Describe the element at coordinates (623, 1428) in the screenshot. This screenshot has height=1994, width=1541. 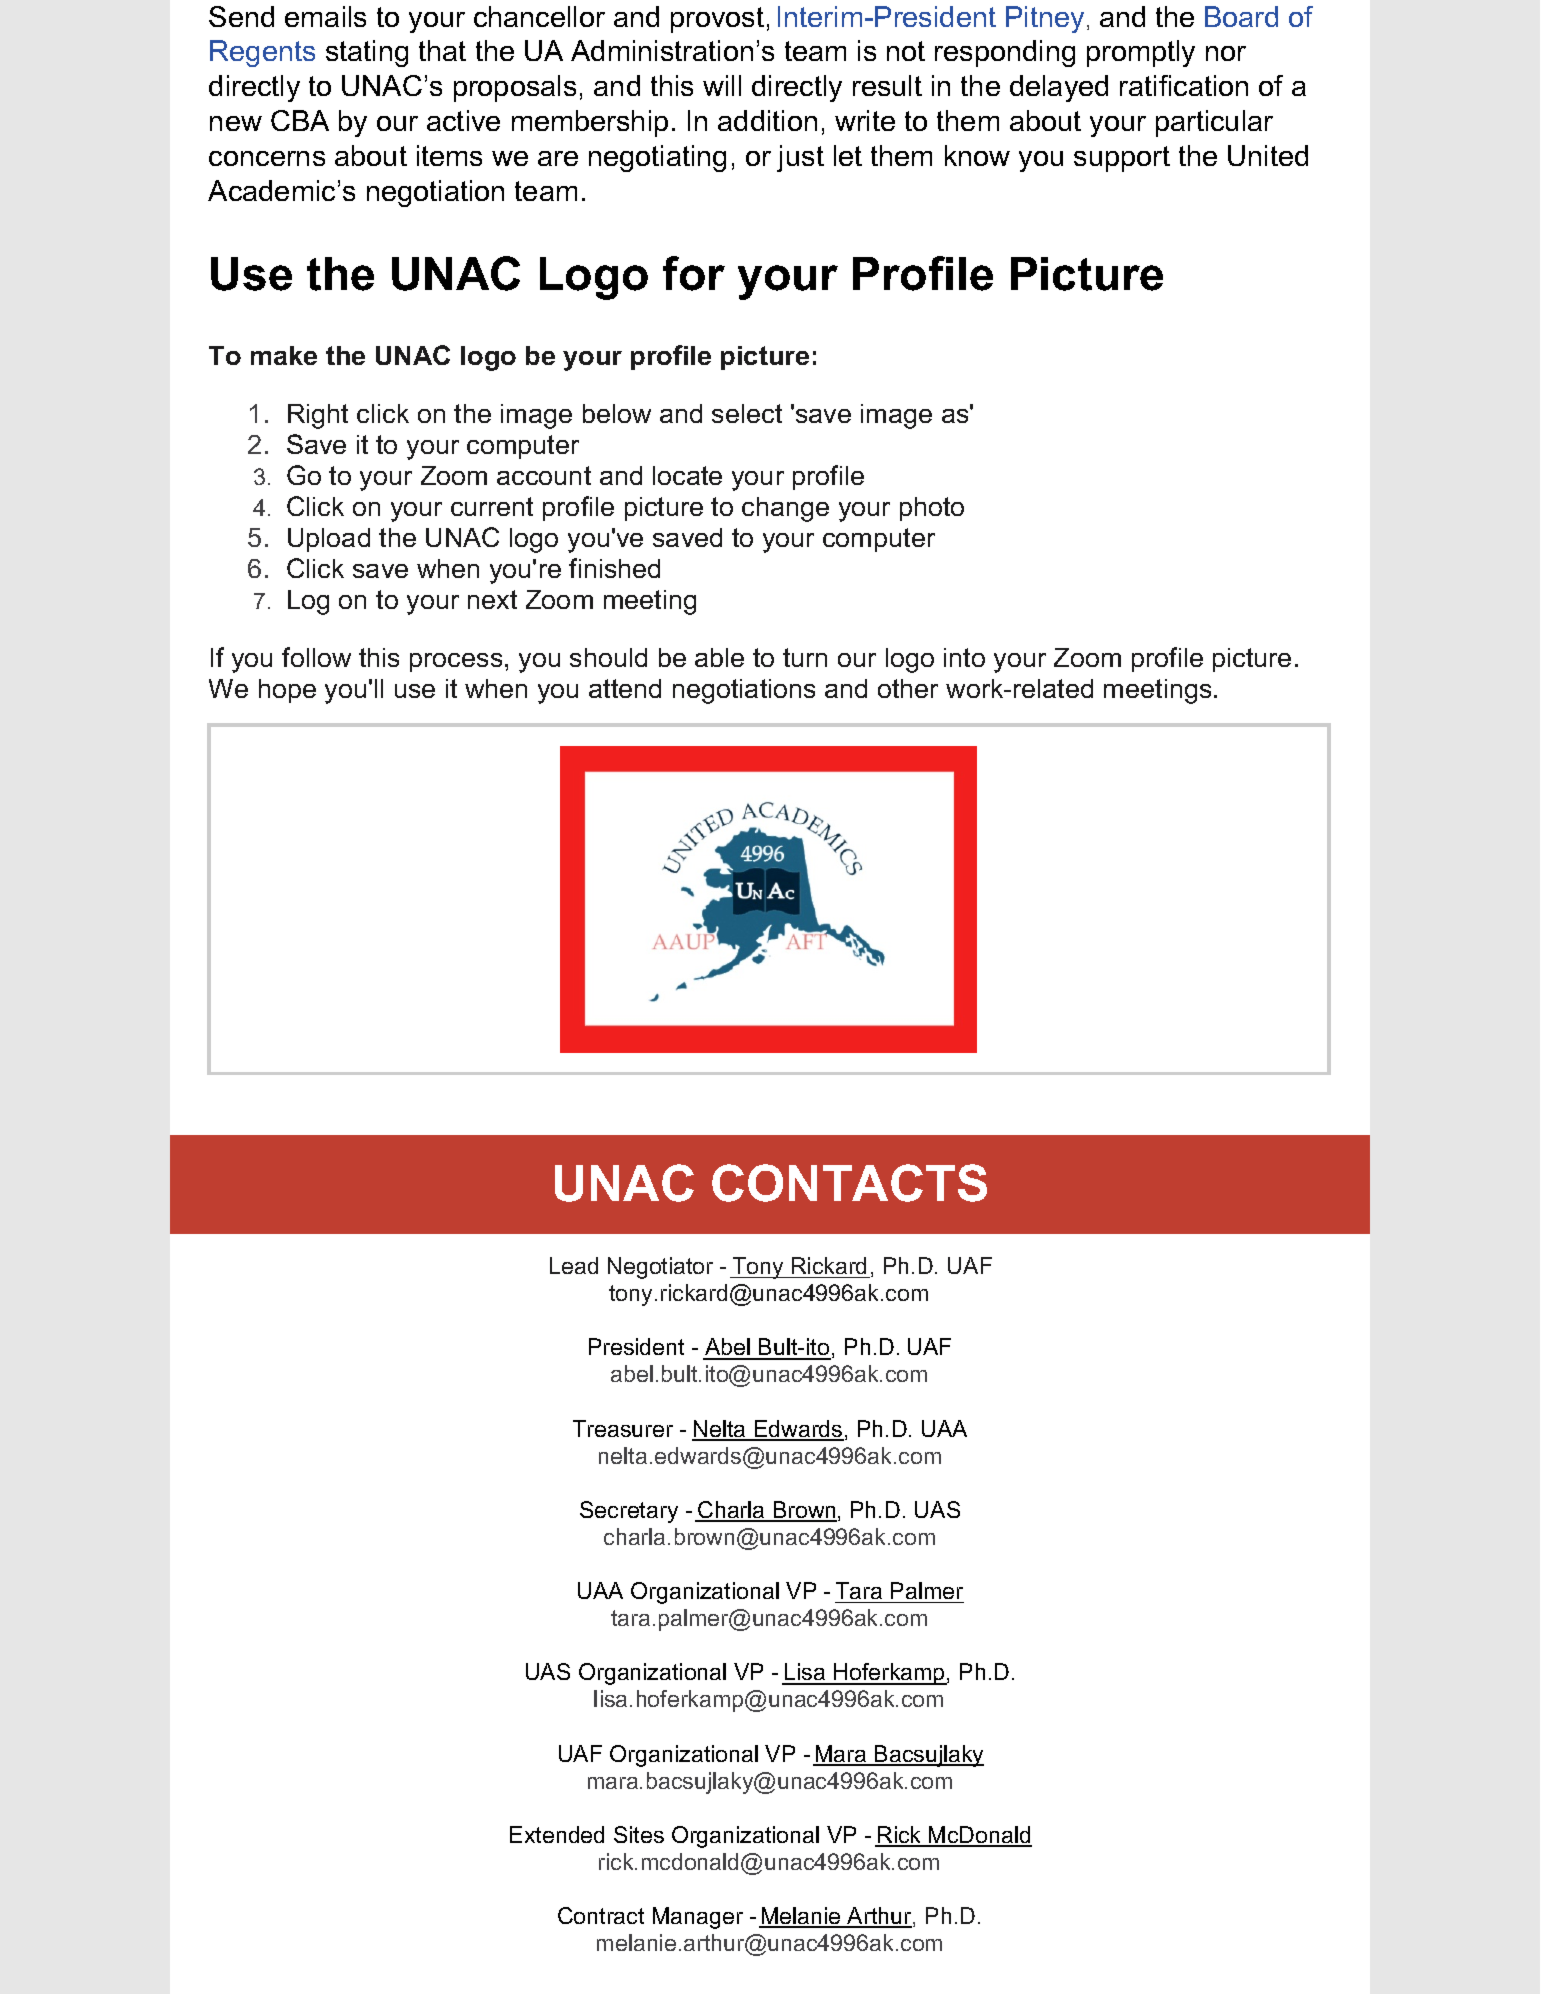
I see `Treasurer` at that location.
